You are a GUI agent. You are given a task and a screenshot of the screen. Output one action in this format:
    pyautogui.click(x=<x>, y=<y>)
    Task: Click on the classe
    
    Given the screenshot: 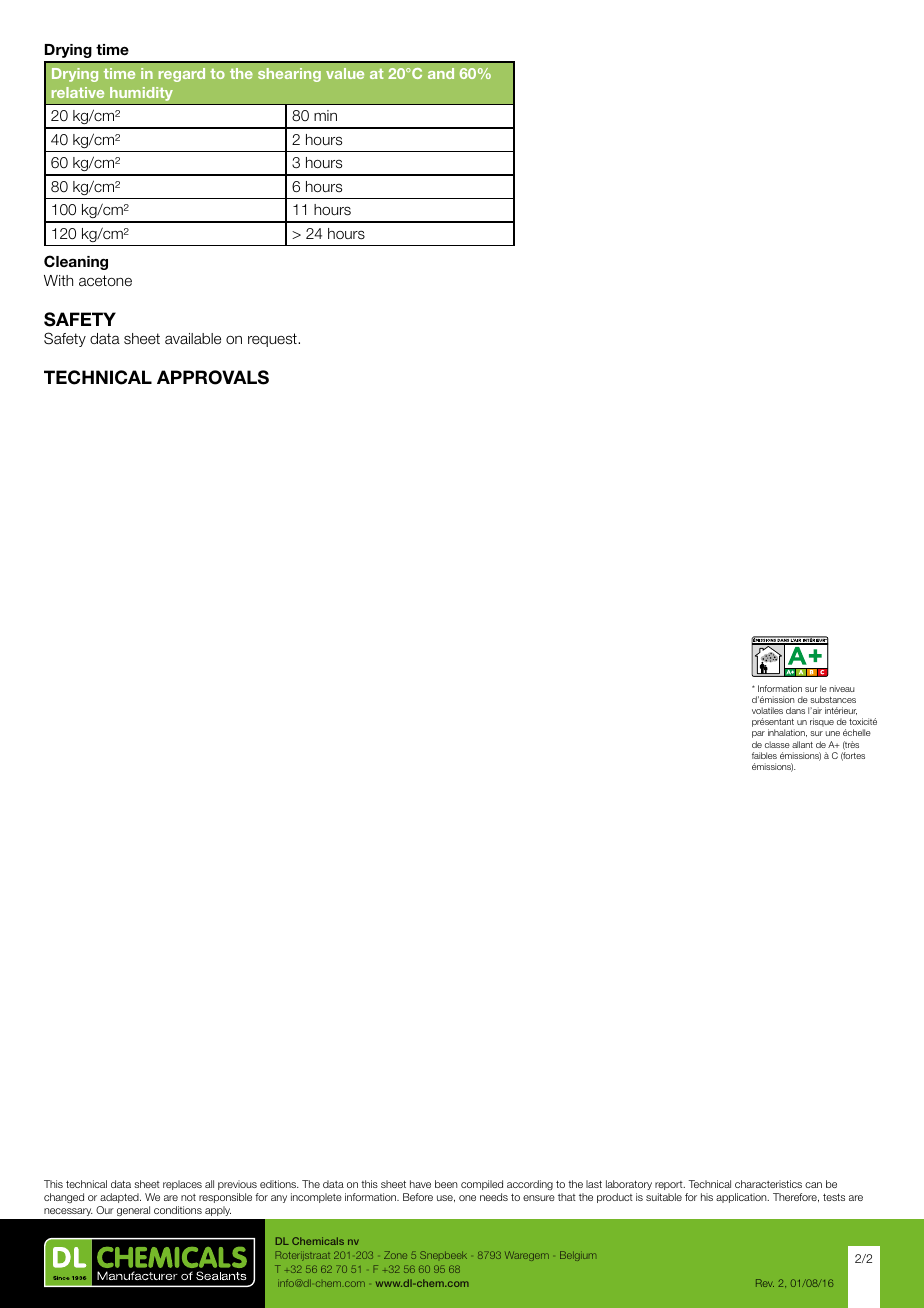 What is the action you would take?
    pyautogui.click(x=777, y=744)
